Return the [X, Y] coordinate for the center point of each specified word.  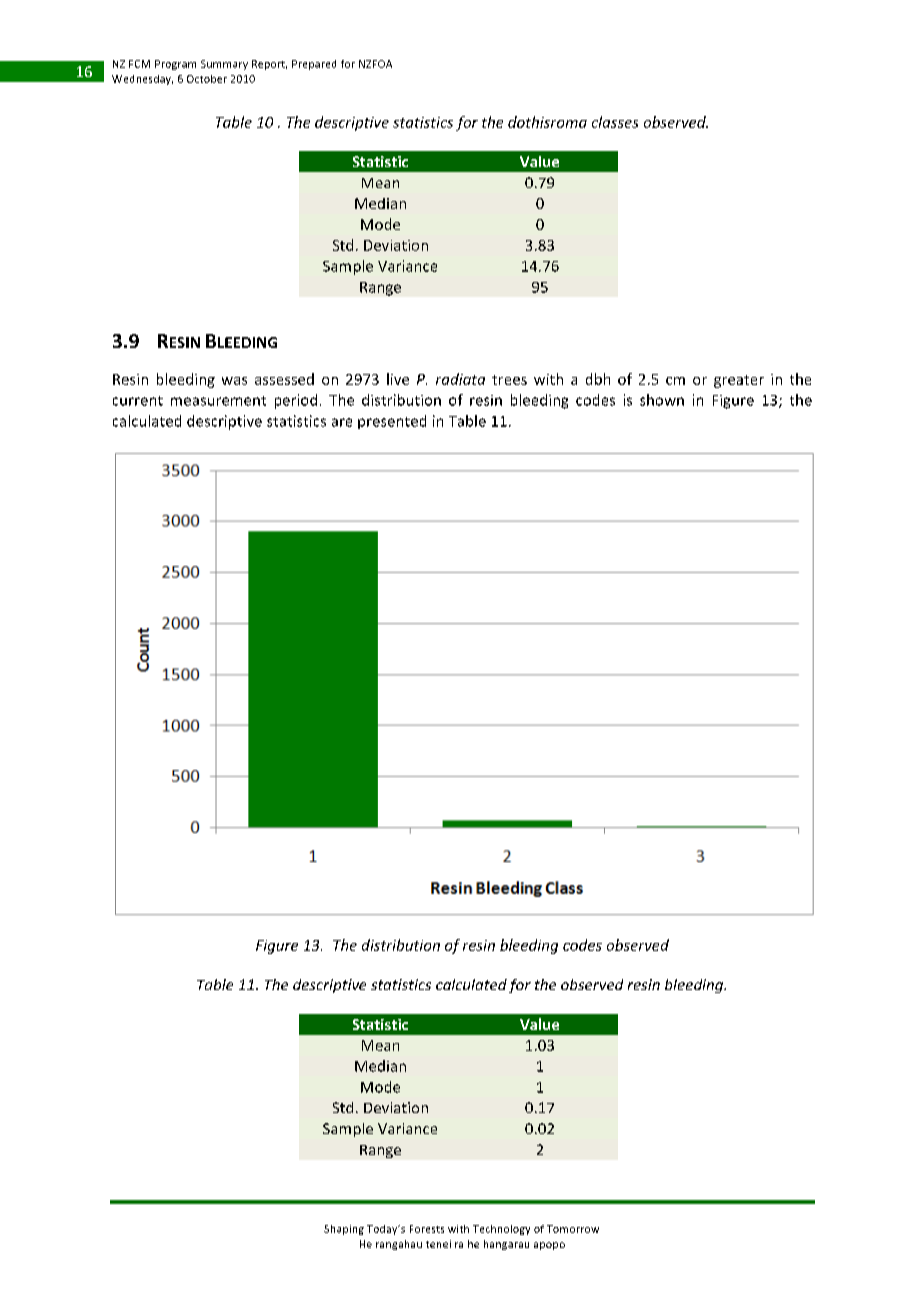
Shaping [344, 1230]
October [207, 79]
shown [662, 400]
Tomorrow [573, 1229]
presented [392, 422]
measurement [218, 401]
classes [615, 122]
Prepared [314, 65]
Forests [427, 1229]
